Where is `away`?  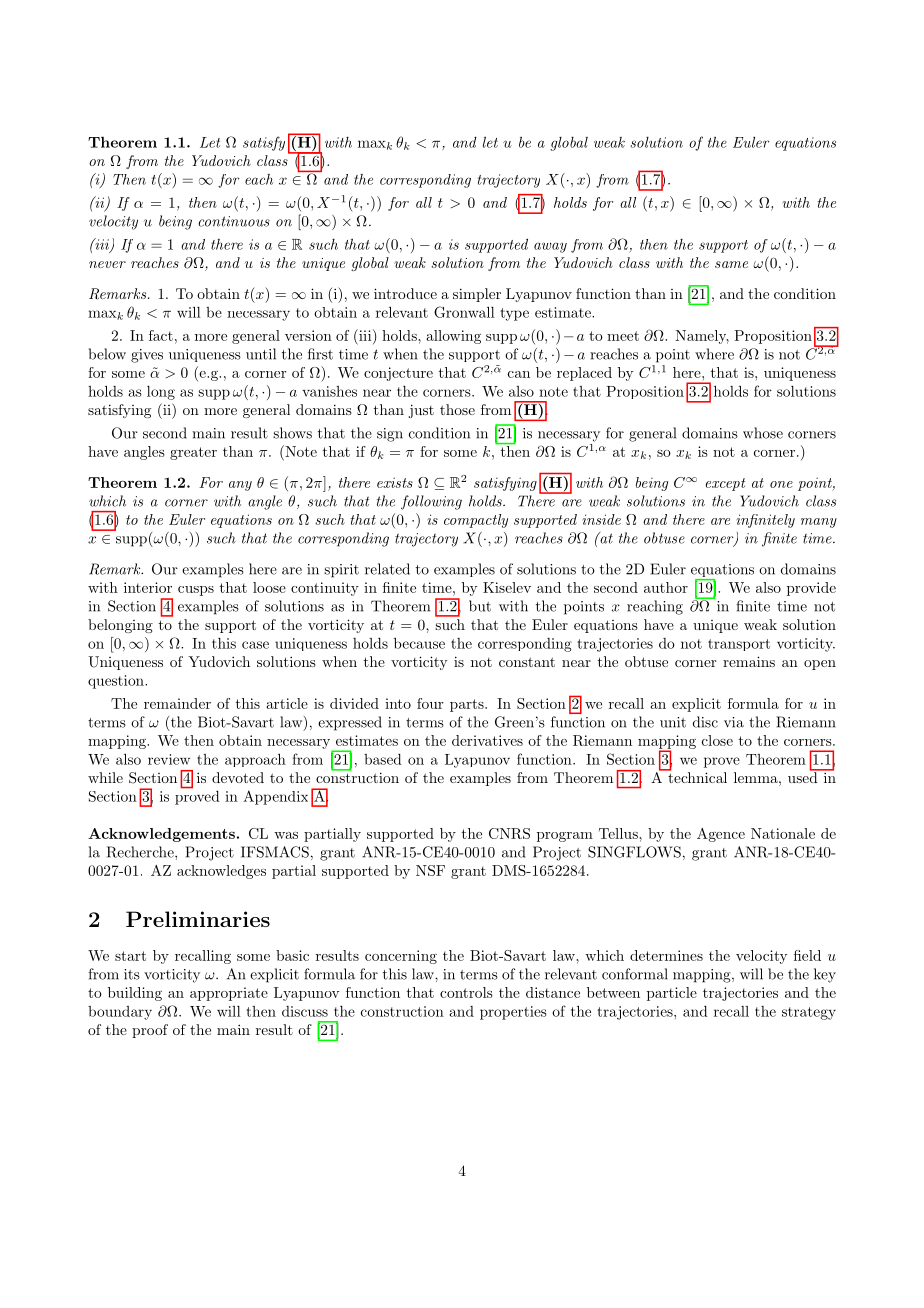
away is located at coordinates (550, 247).
